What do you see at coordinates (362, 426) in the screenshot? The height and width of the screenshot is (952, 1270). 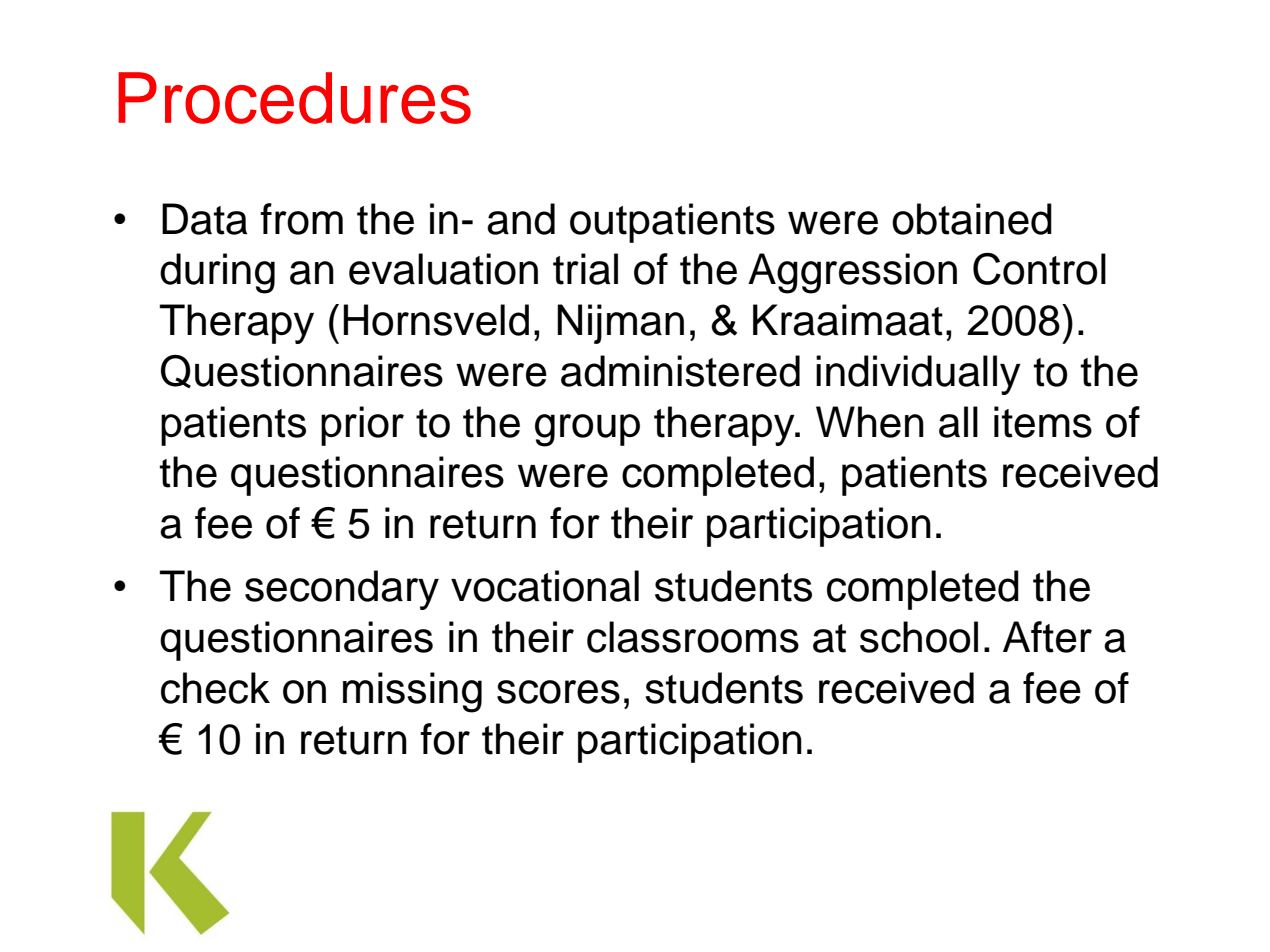 I see `prior` at bounding box center [362, 426].
